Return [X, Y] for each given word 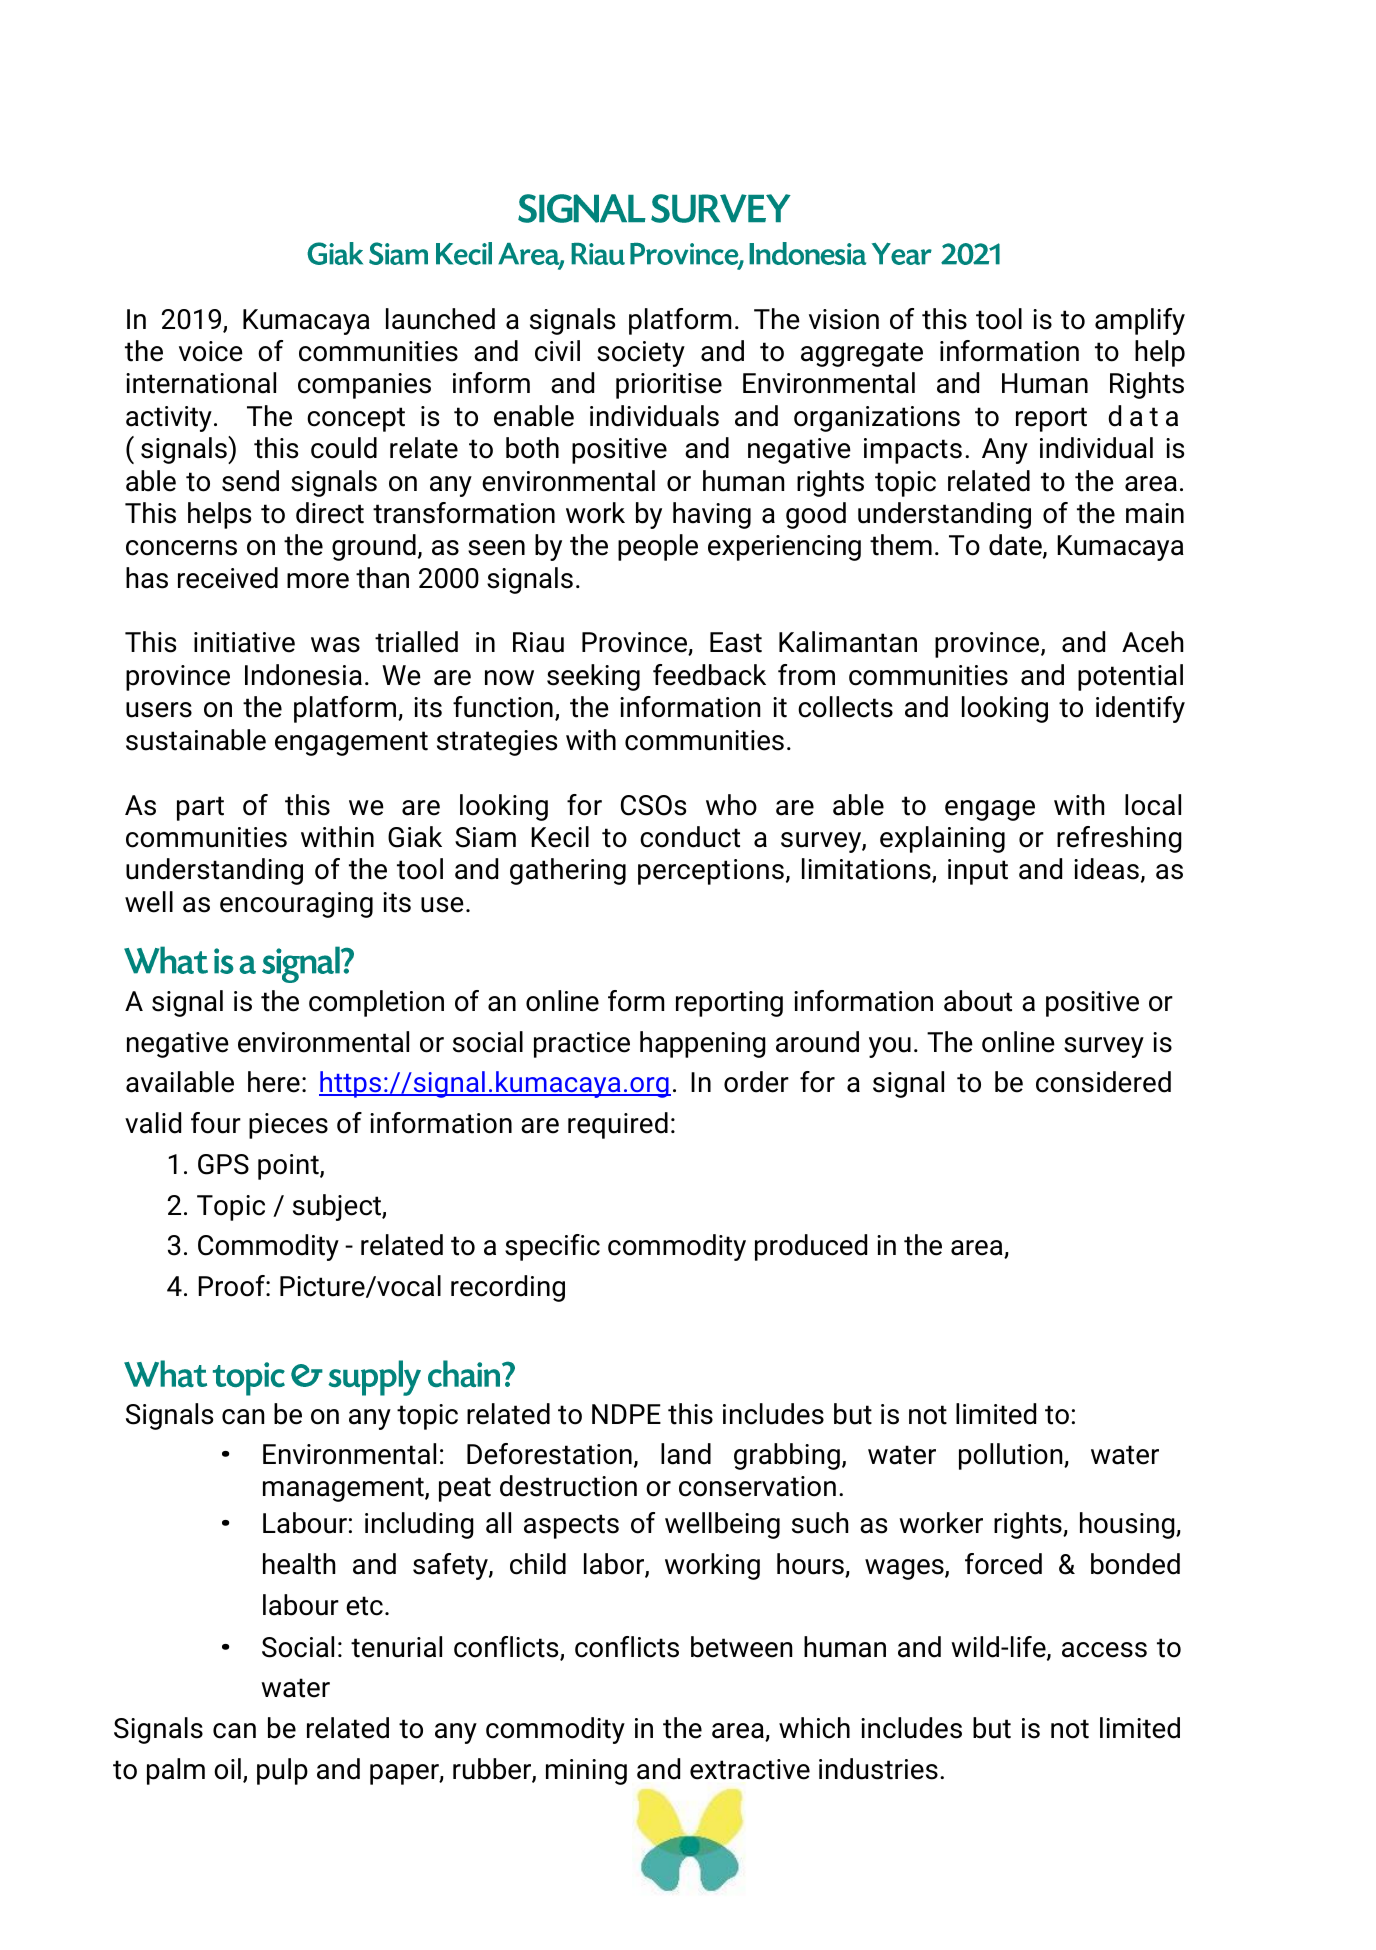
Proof [232, 1286]
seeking [593, 677]
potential [1130, 677]
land [686, 1454]
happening [703, 1044]
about [978, 1001]
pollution [1012, 1456]
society [641, 354]
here [274, 1082]
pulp [282, 1771]
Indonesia [303, 675]
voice [211, 351]
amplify [1140, 321]
